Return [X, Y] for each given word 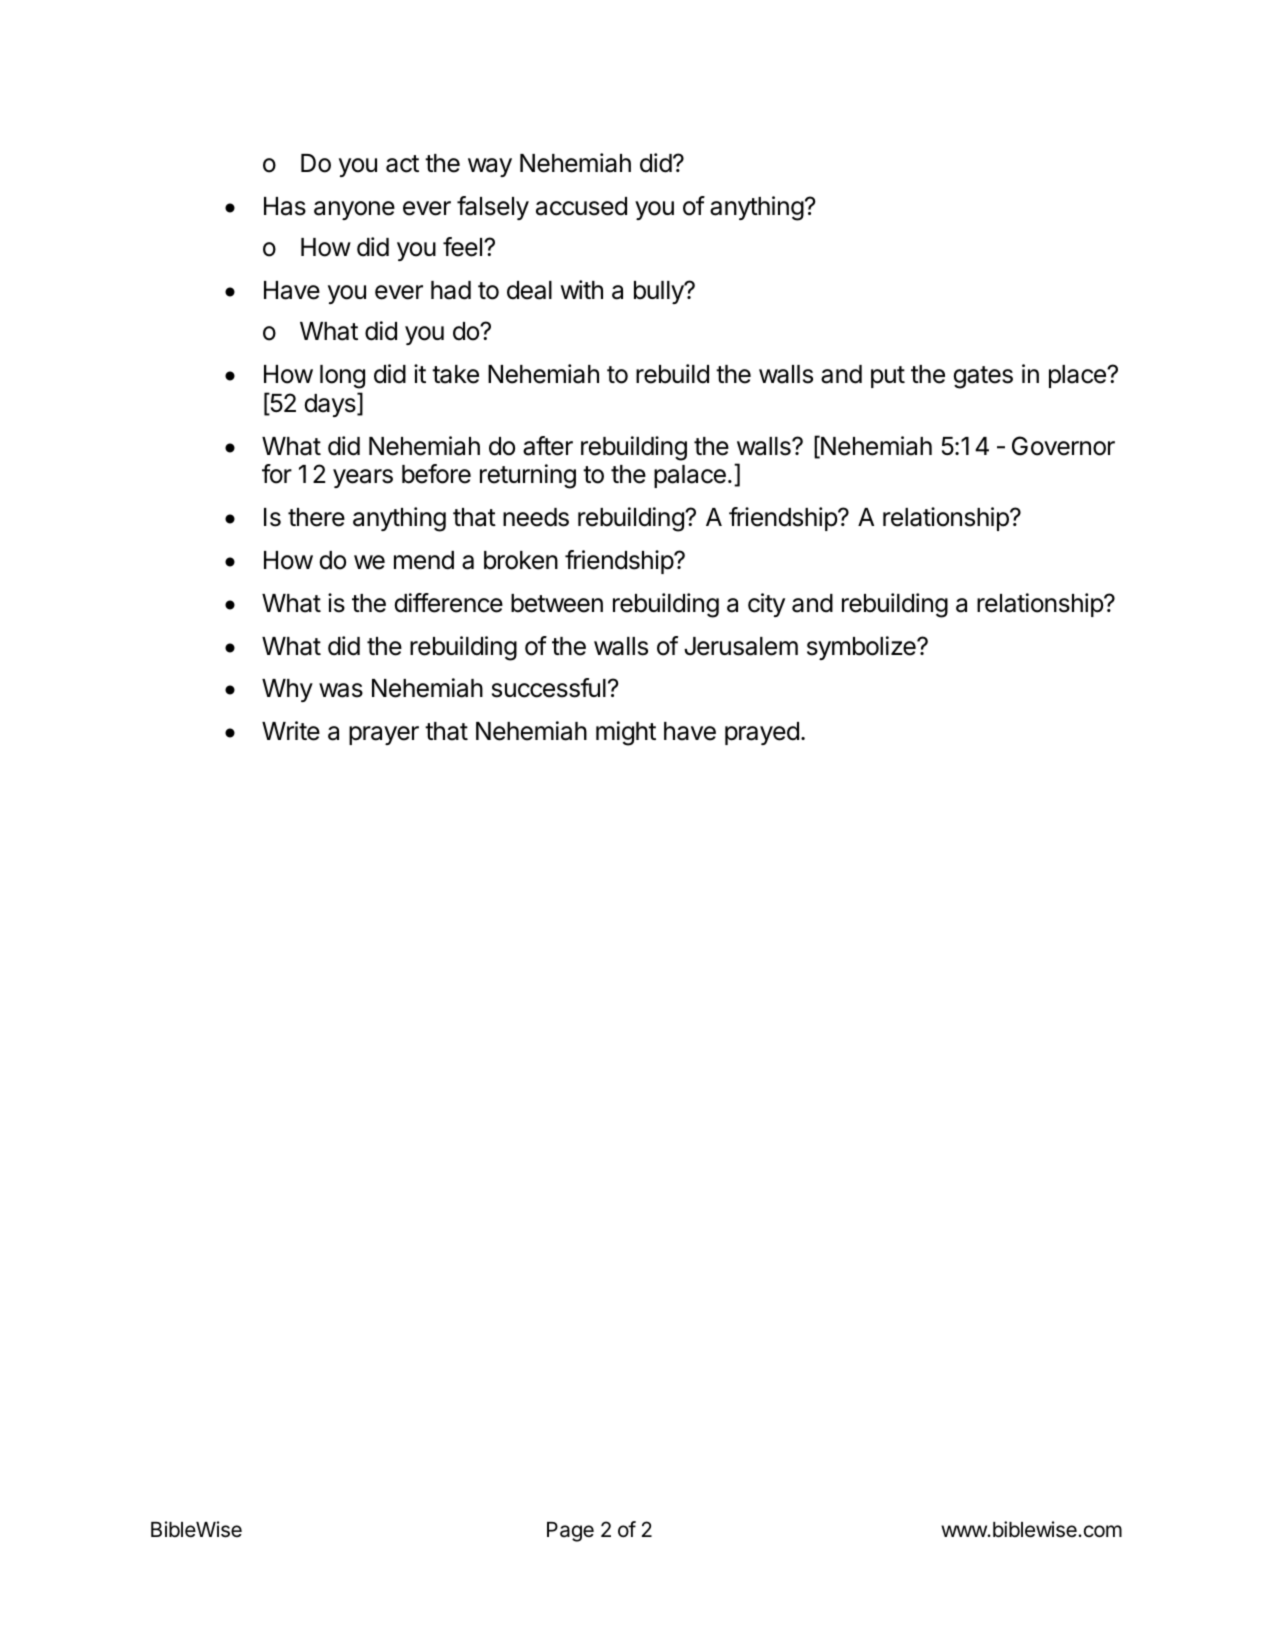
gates [983, 377]
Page [570, 1532]
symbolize [862, 648]
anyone [354, 210]
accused [581, 206]
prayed [762, 733]
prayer [384, 735]
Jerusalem [741, 646]
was [341, 690]
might [626, 733]
